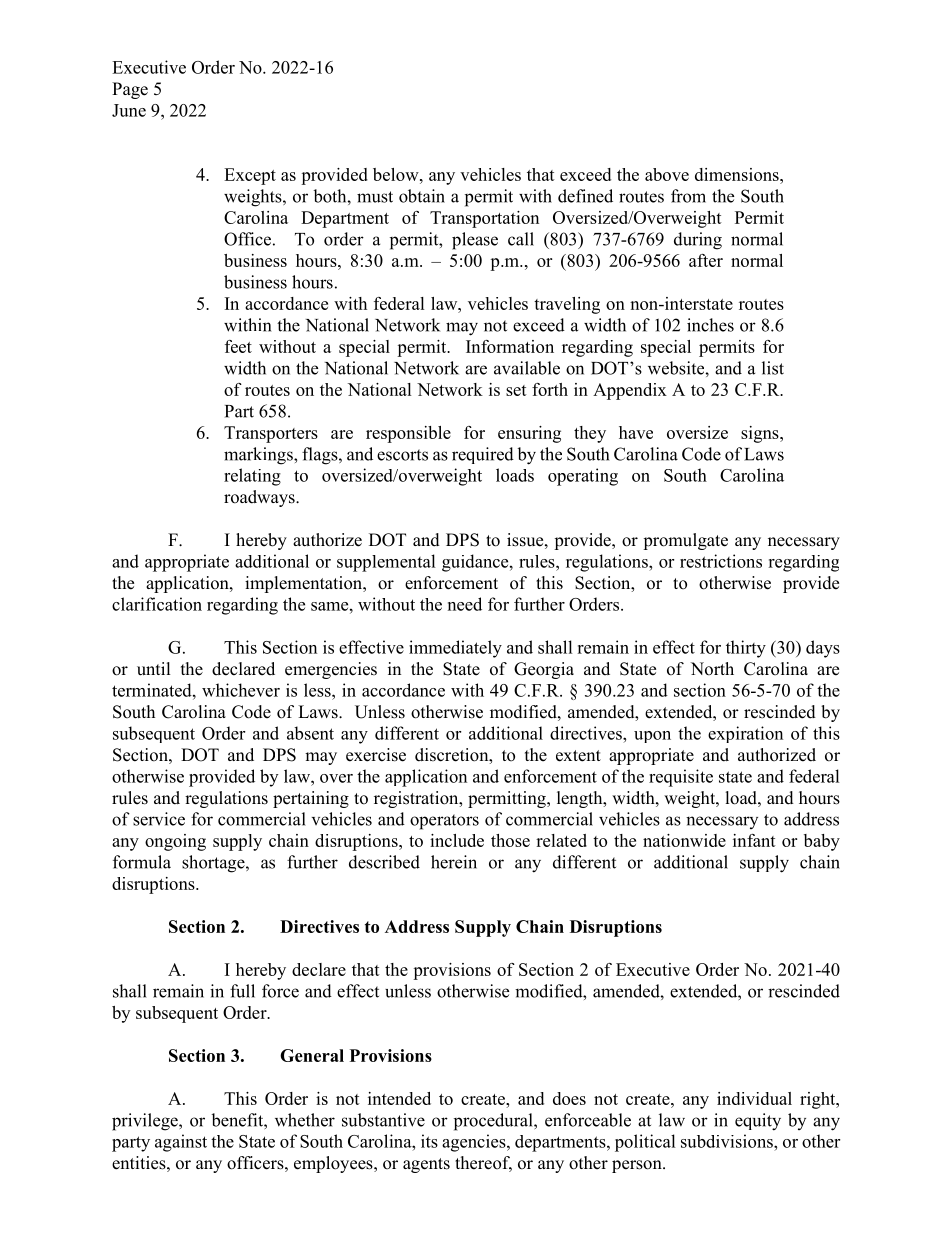  What do you see at coordinates (728, 1141) in the image?
I see `subdivisions` at bounding box center [728, 1141].
